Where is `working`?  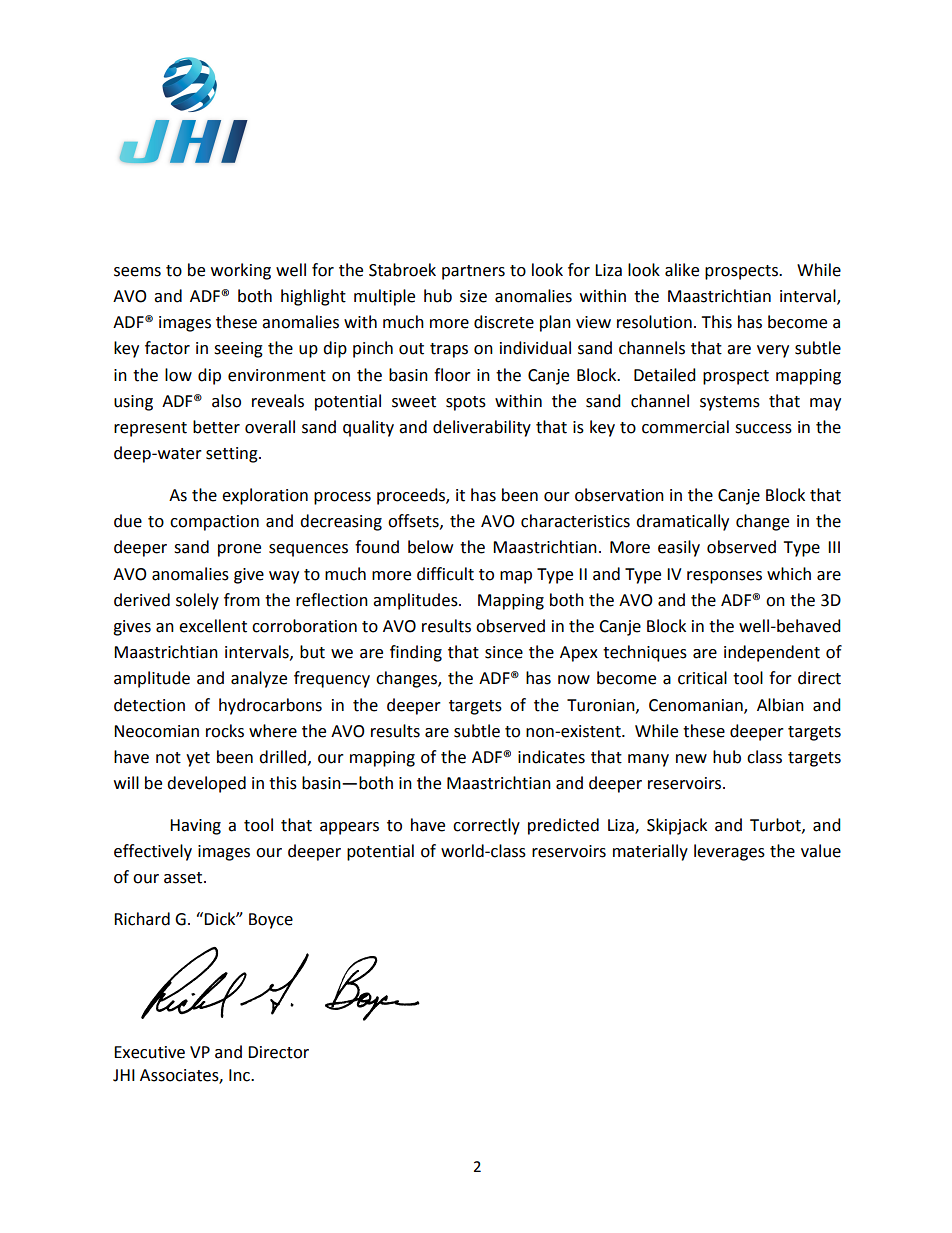 working is located at coordinates (241, 271).
